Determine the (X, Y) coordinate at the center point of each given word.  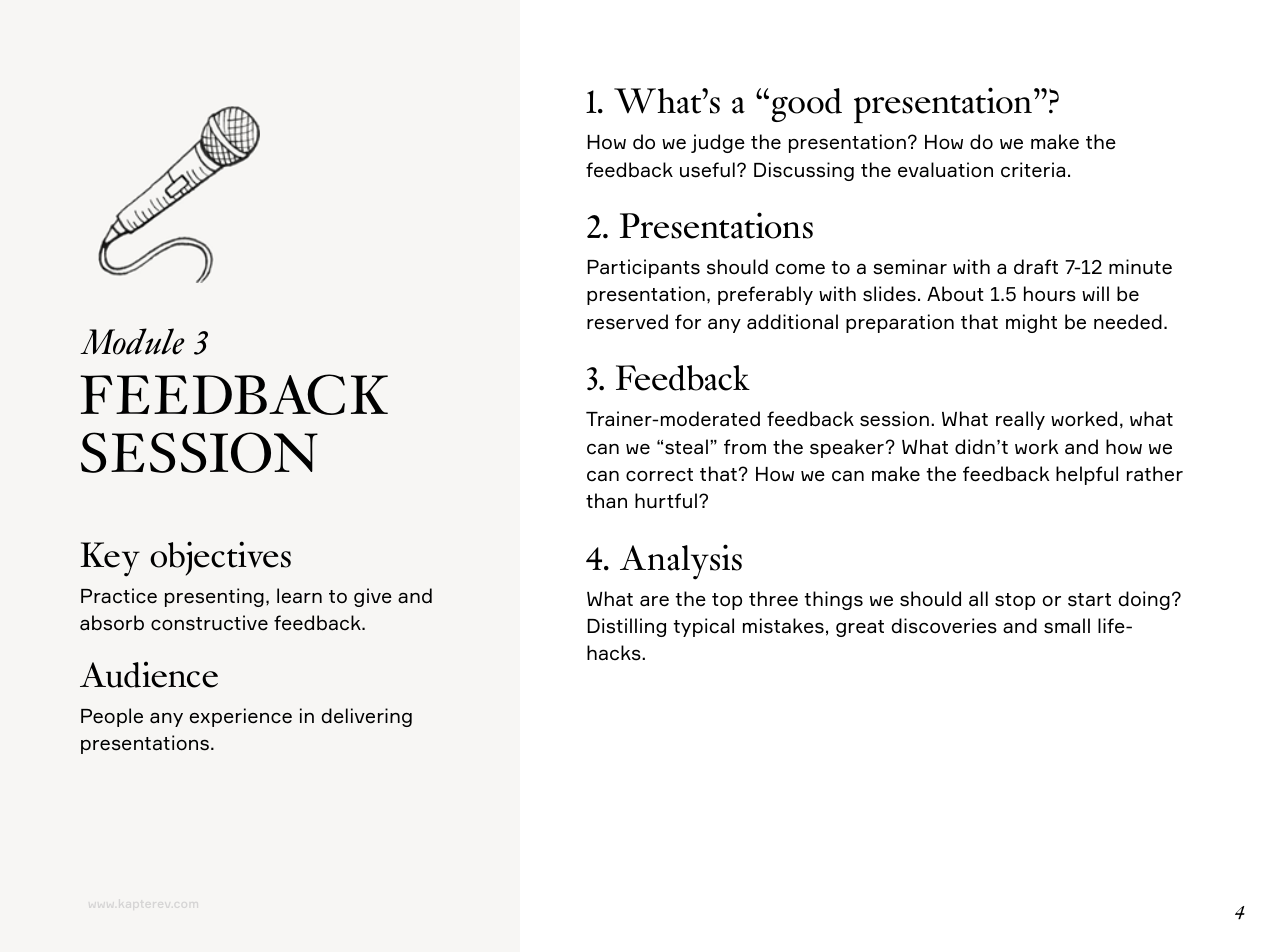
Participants (643, 268)
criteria (1033, 170)
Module (132, 341)
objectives (220, 558)
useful (707, 170)
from (745, 447)
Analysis (681, 562)
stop (1015, 601)
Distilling (626, 627)
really (1020, 420)
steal (686, 447)
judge (718, 143)
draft (1036, 267)
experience (241, 717)
